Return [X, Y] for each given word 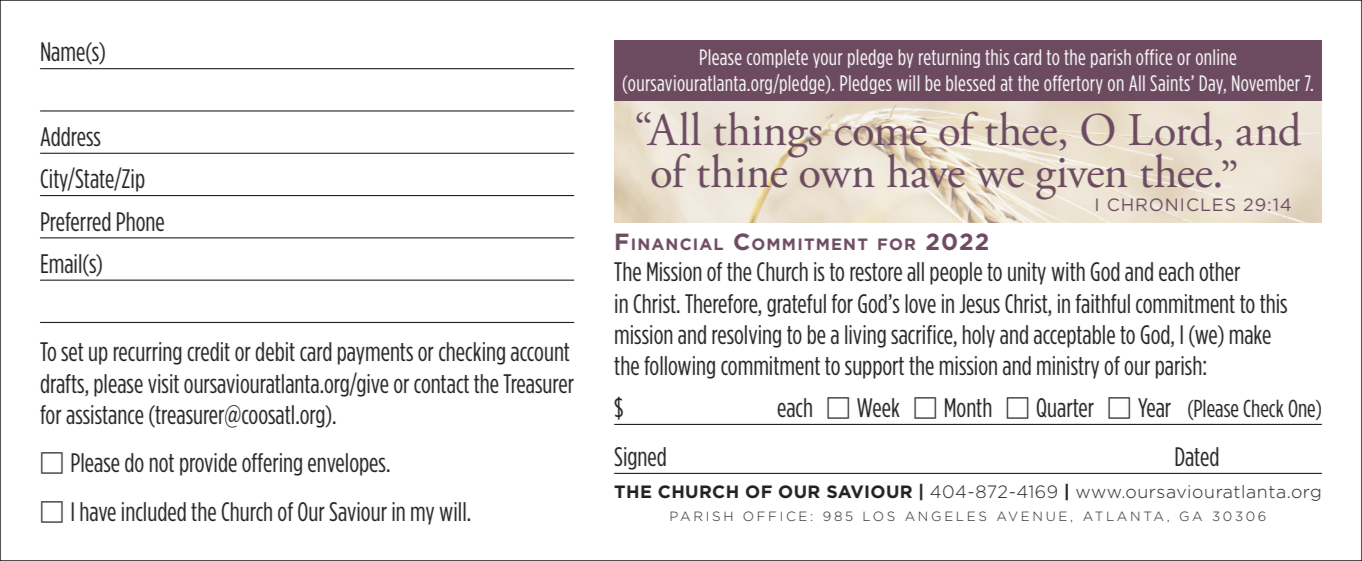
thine [743, 170]
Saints [1171, 83]
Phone [140, 221]
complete [777, 58]
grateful [796, 305]
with [1068, 271]
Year [1154, 407]
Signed [640, 458]
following [679, 367]
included [154, 511]
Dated [1197, 456]
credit [208, 351]
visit [163, 383]
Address [70, 136]
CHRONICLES [1171, 204]
